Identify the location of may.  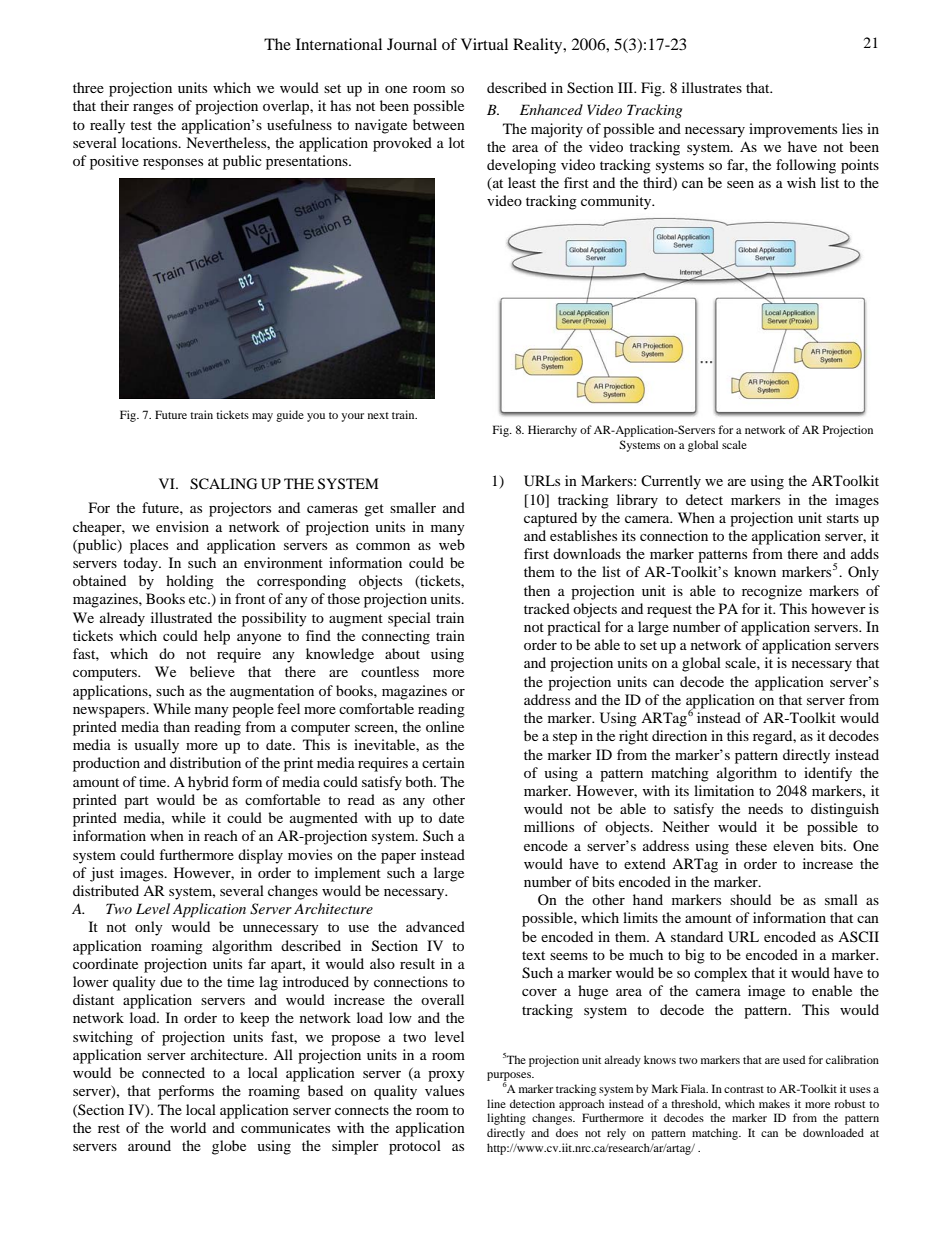
(262, 417).
